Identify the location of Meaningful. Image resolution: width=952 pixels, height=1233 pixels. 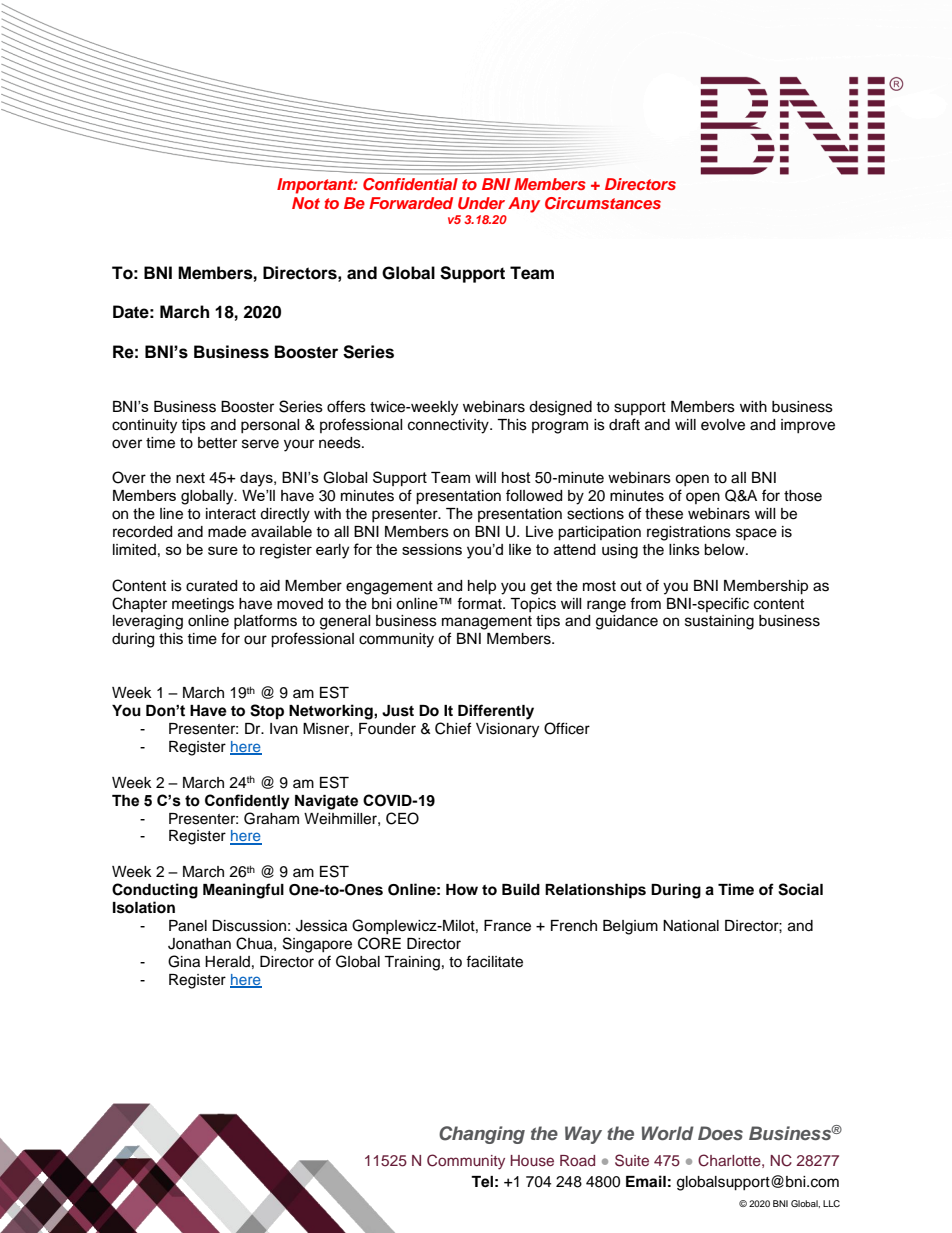
(243, 891).
